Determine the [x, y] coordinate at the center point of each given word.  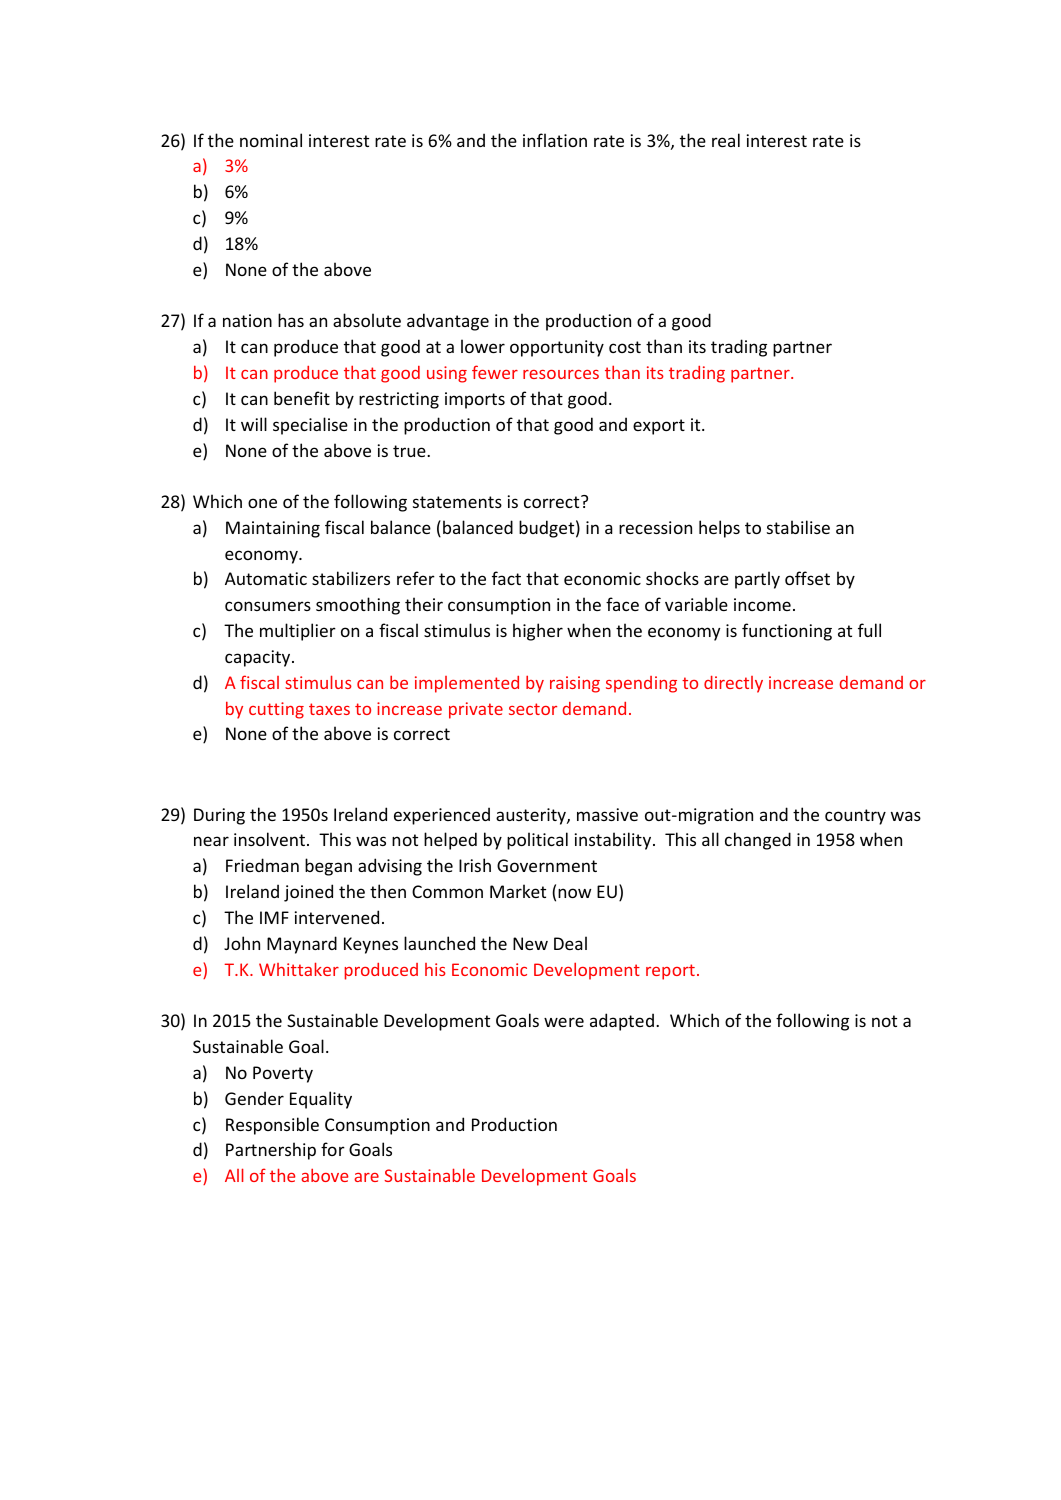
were [564, 1022]
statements [457, 502]
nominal [271, 140]
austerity [532, 816]
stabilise [798, 527]
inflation [555, 140]
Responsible [272, 1126]
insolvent [271, 839]
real [726, 140]
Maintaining [273, 529]
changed [758, 841]
